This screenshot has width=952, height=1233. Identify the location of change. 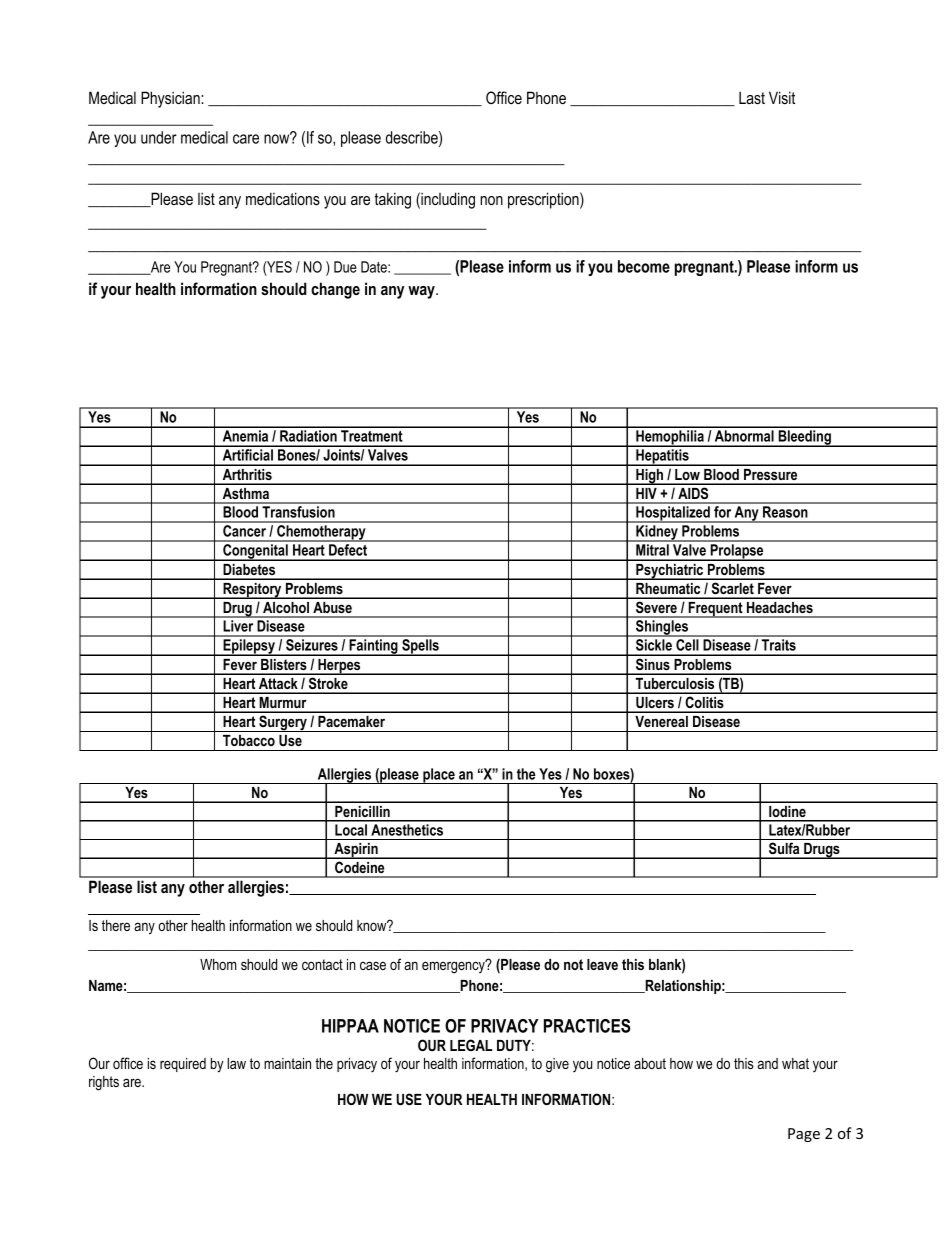
(335, 290).
